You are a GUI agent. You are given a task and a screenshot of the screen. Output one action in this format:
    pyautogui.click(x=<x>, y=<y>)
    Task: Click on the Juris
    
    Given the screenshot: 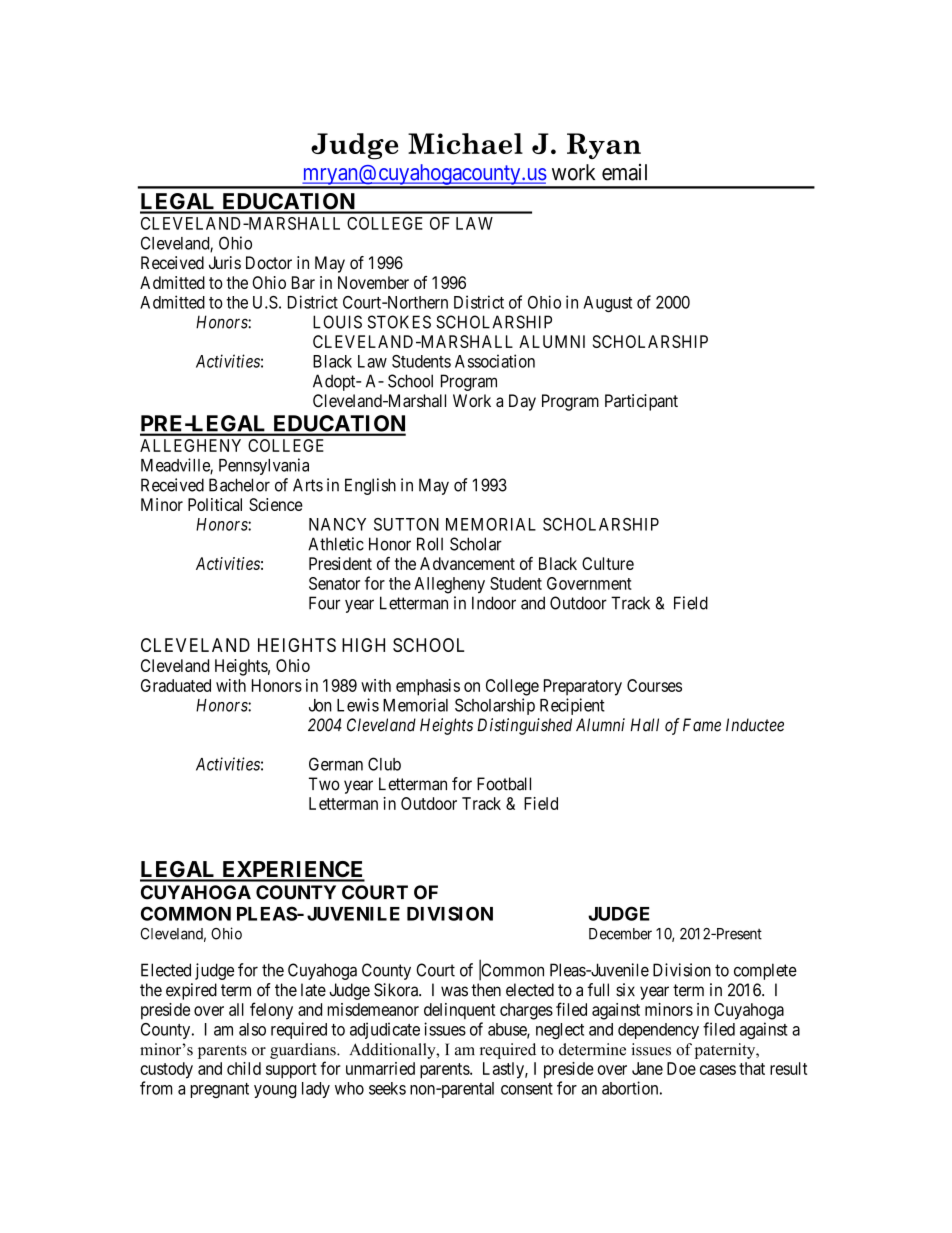 What is the action you would take?
    pyautogui.click(x=225, y=262)
